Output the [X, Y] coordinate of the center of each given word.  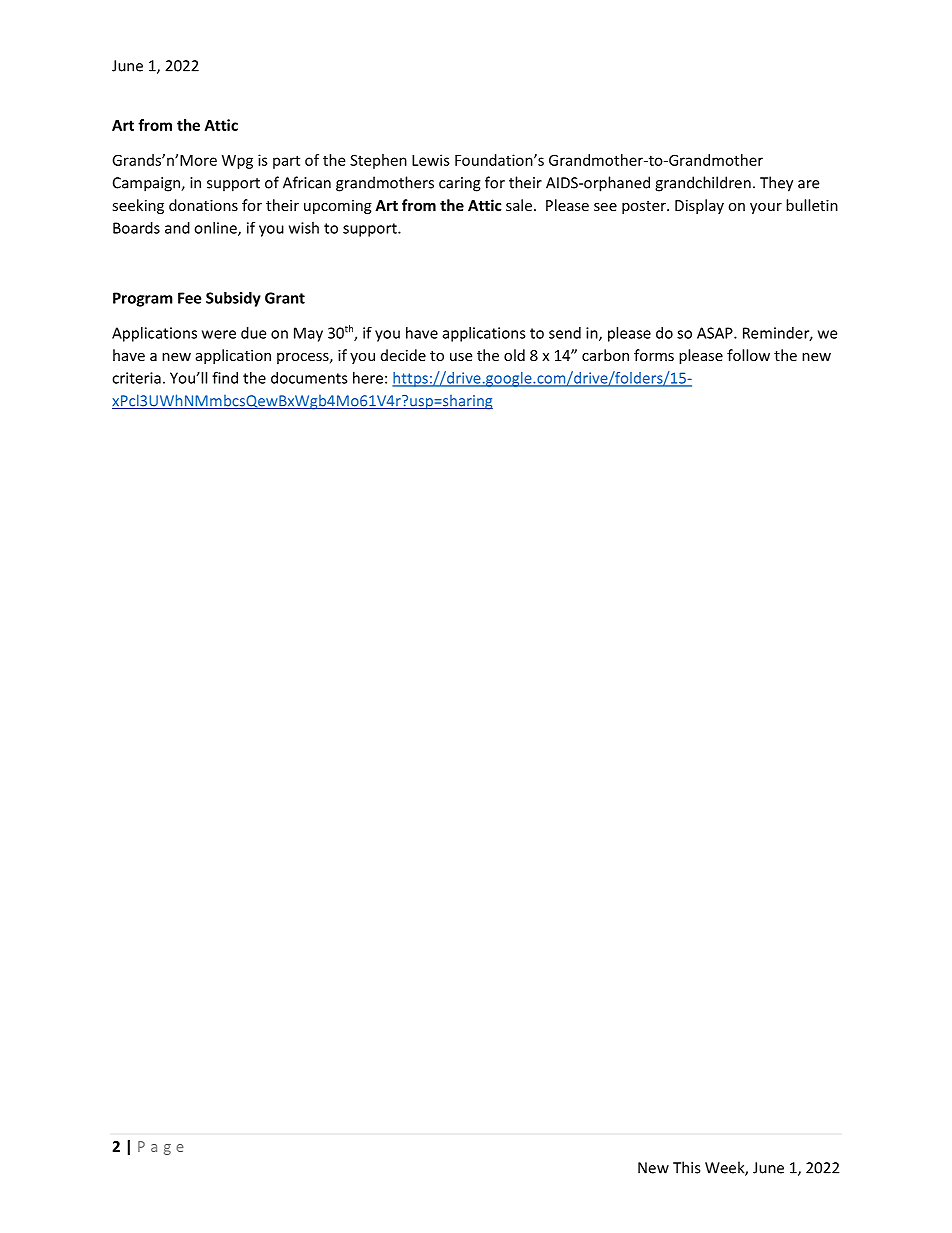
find [225, 377]
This [686, 1167]
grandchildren [703, 184]
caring [460, 184]
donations [203, 205]
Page [161, 1148]
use [461, 357]
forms [654, 355]
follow [748, 355]
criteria [136, 378]
